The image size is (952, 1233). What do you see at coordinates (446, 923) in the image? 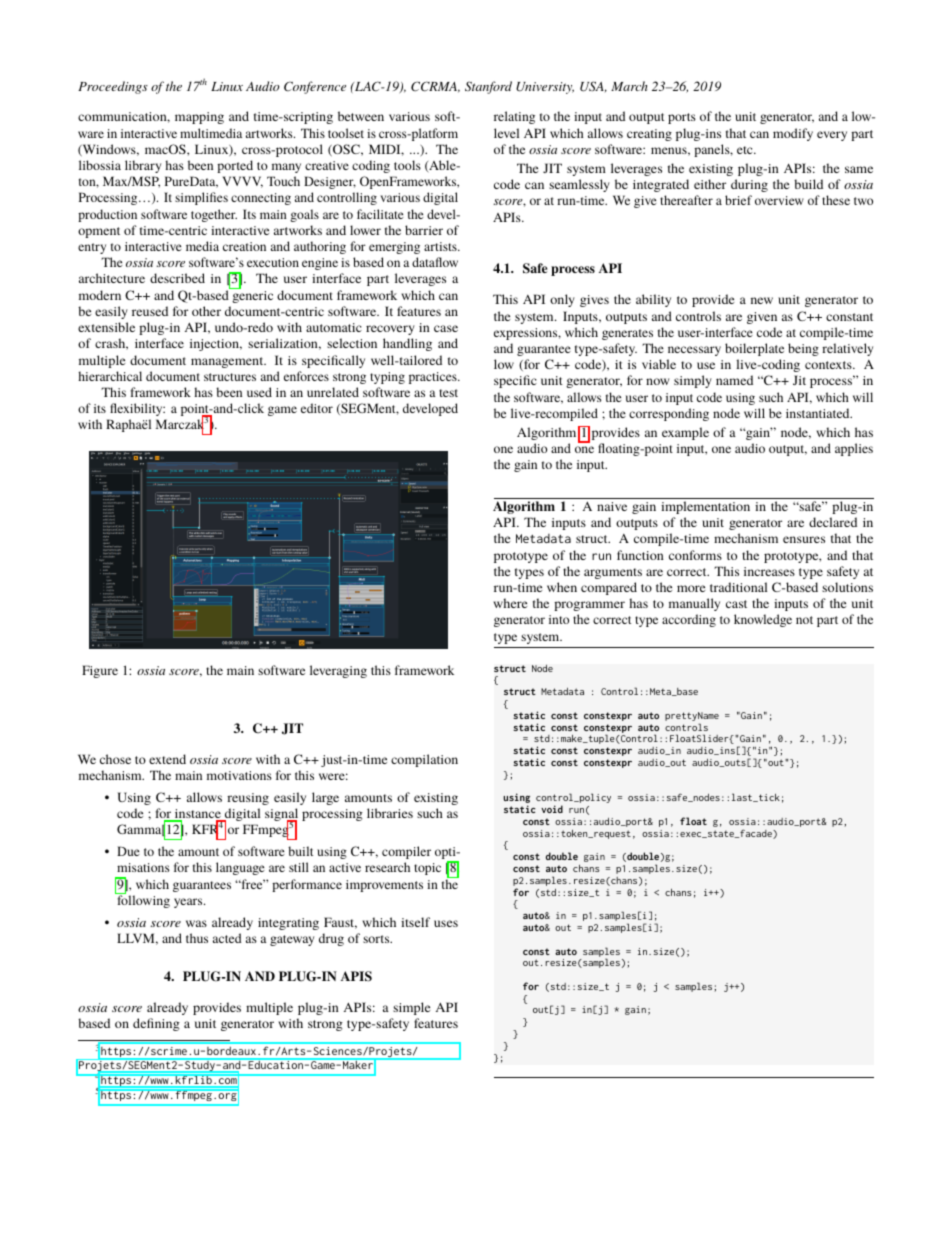
I see `uses` at bounding box center [446, 923].
